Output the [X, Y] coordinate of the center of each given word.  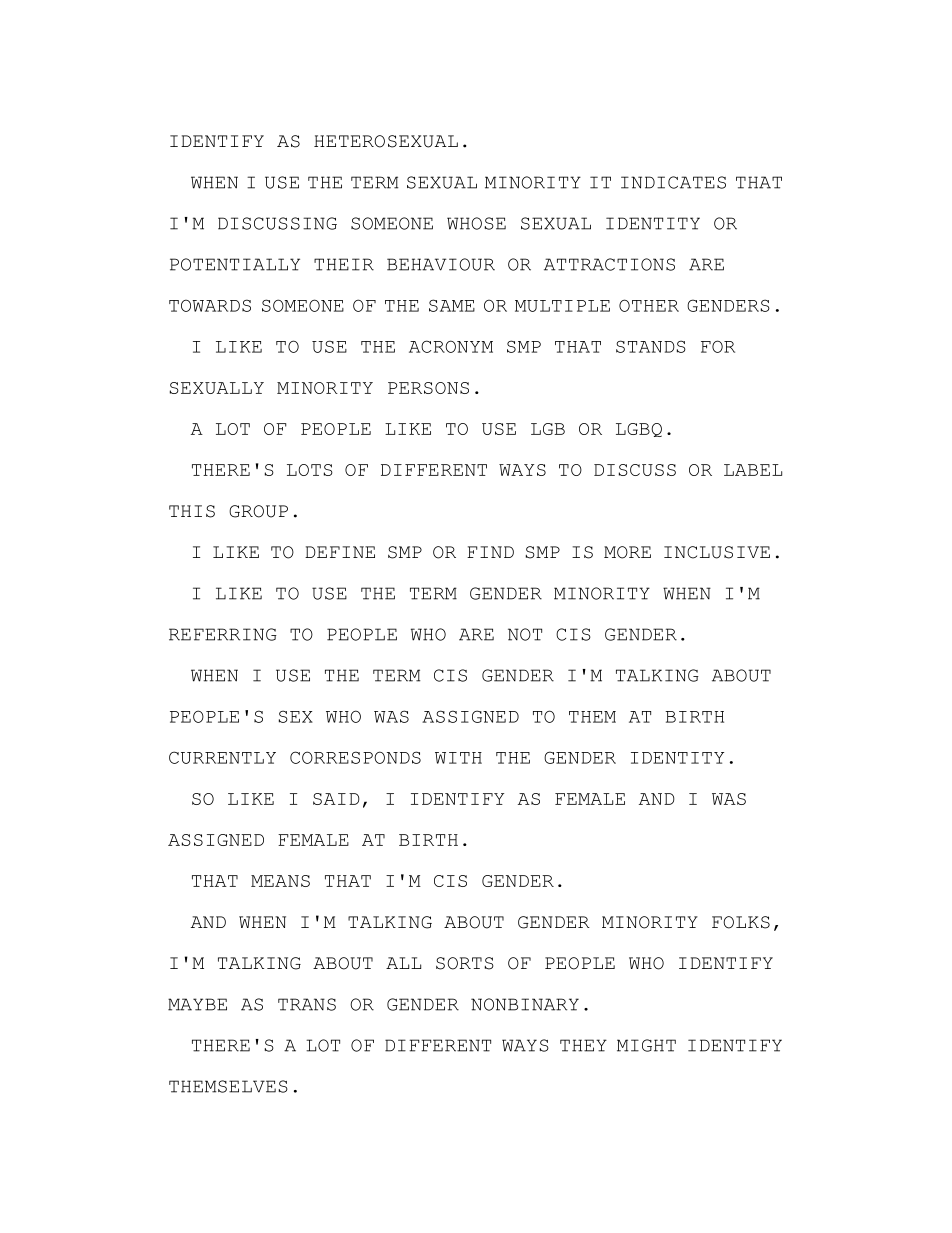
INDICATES [673, 182]
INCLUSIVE [717, 552]
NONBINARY [525, 1004]
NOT [525, 634]
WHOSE [476, 223]
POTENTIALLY [235, 264]
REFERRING [223, 634]
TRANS [307, 1004]
